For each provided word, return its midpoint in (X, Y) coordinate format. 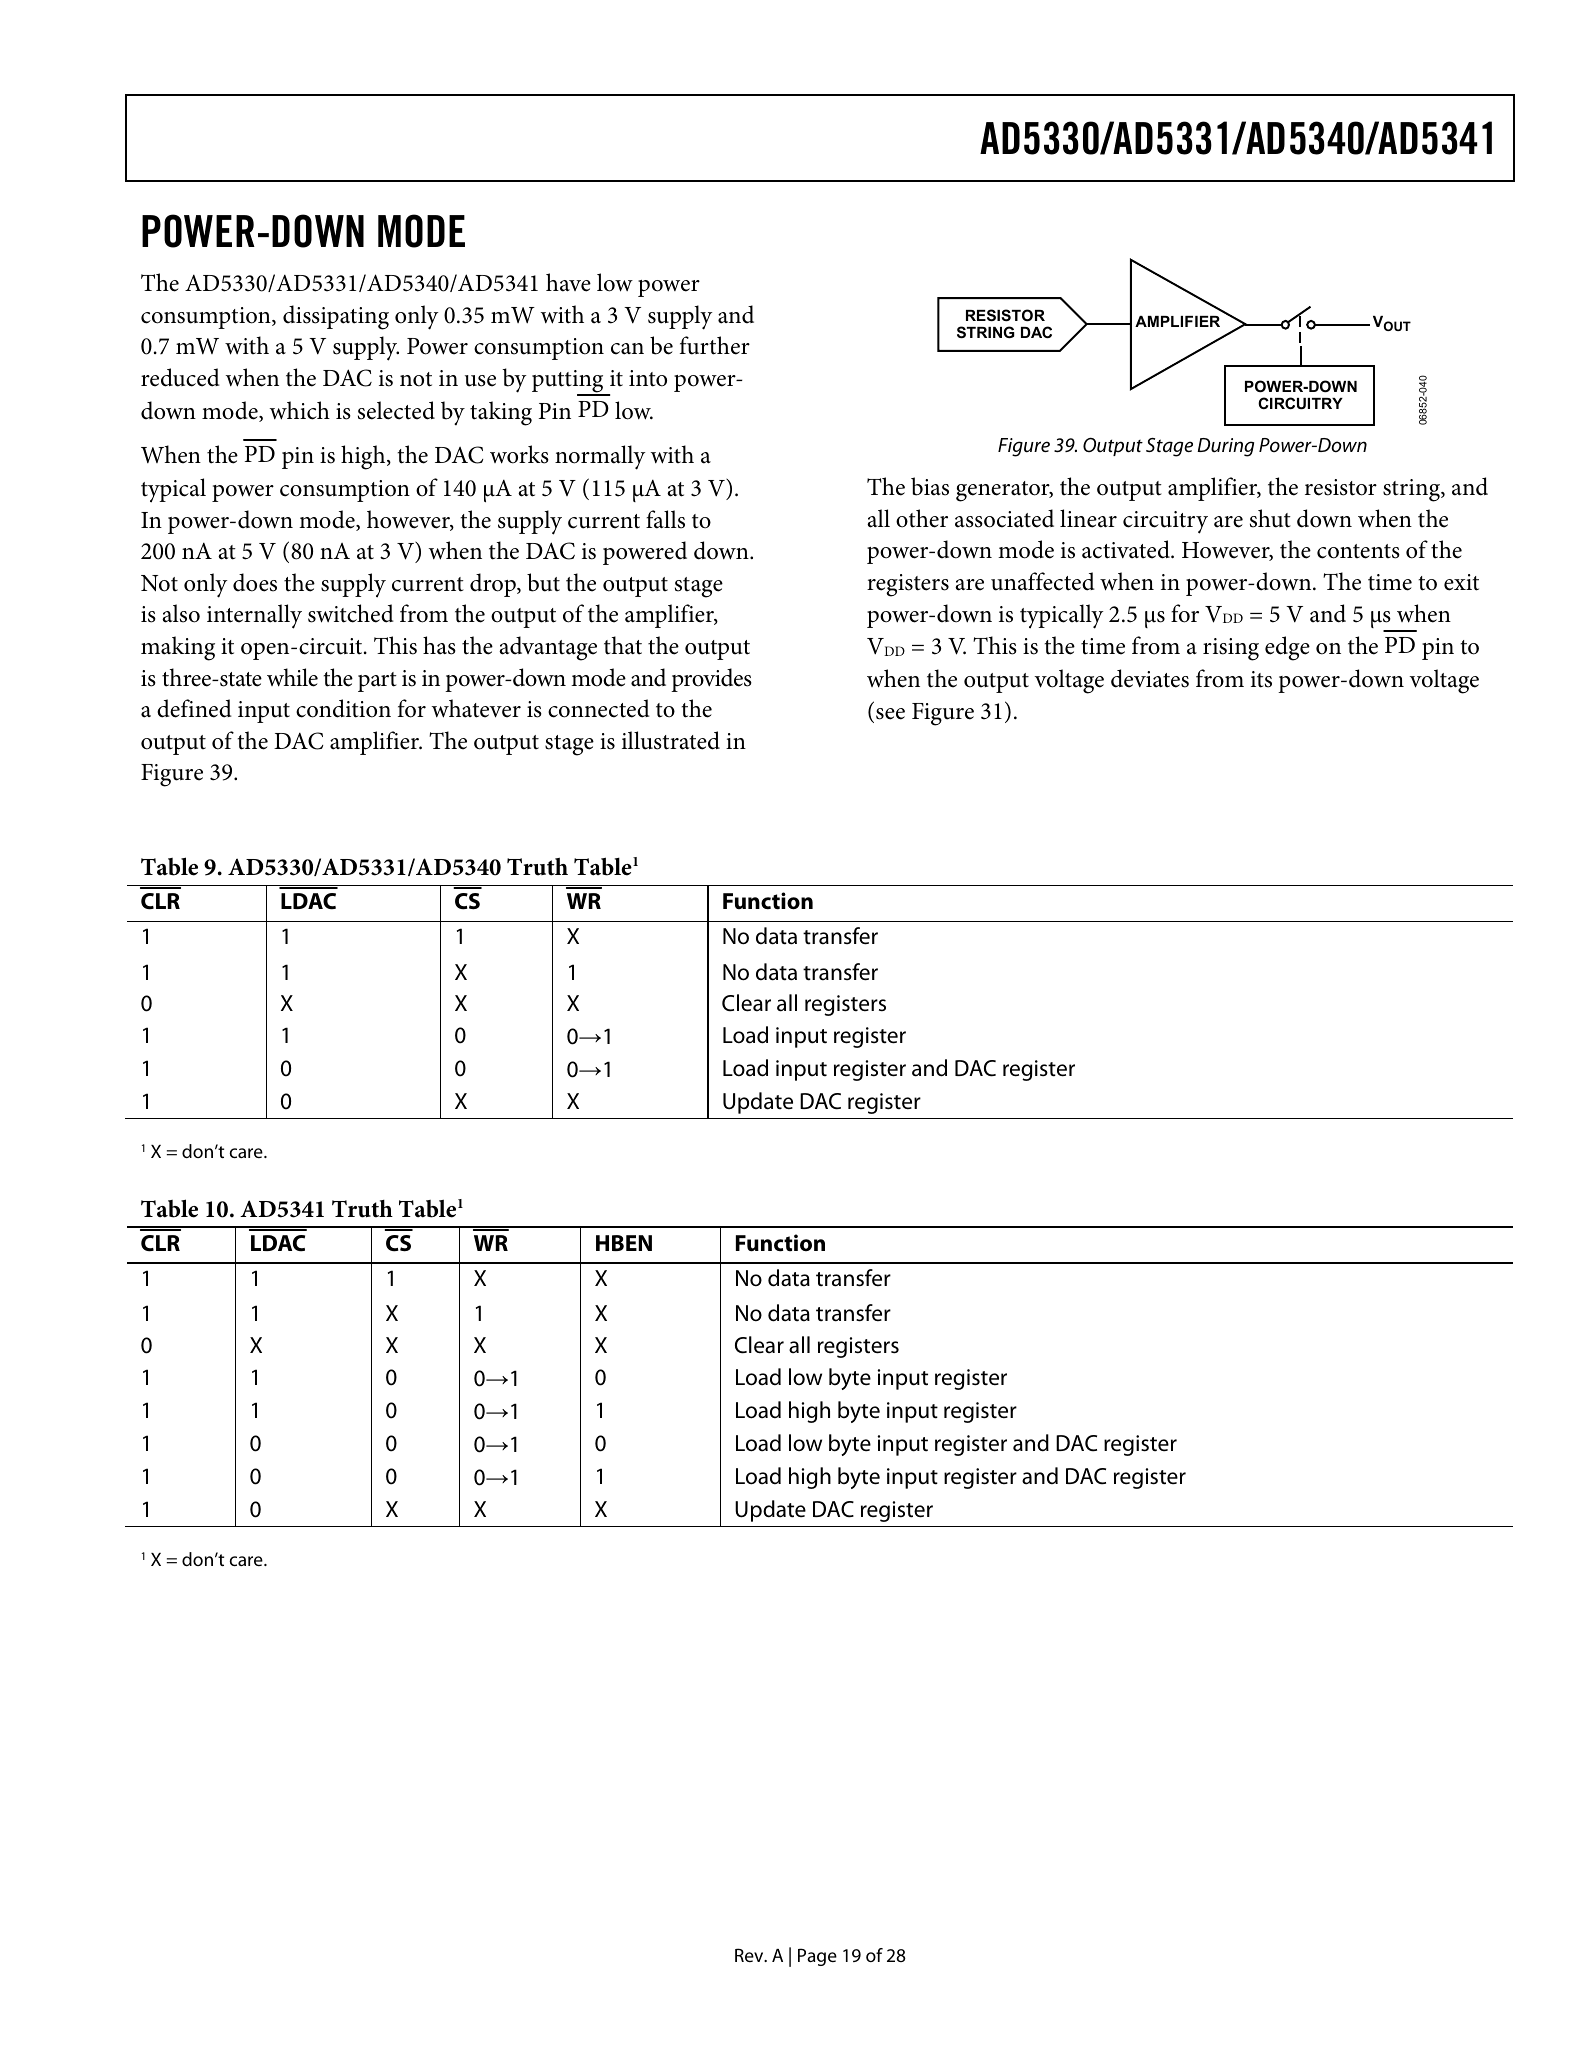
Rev (750, 1955)
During (1225, 447)
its (1261, 679)
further (715, 345)
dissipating (336, 317)
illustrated (671, 740)
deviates (1150, 678)
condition (343, 708)
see (890, 714)
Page (817, 1957)
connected (599, 708)
